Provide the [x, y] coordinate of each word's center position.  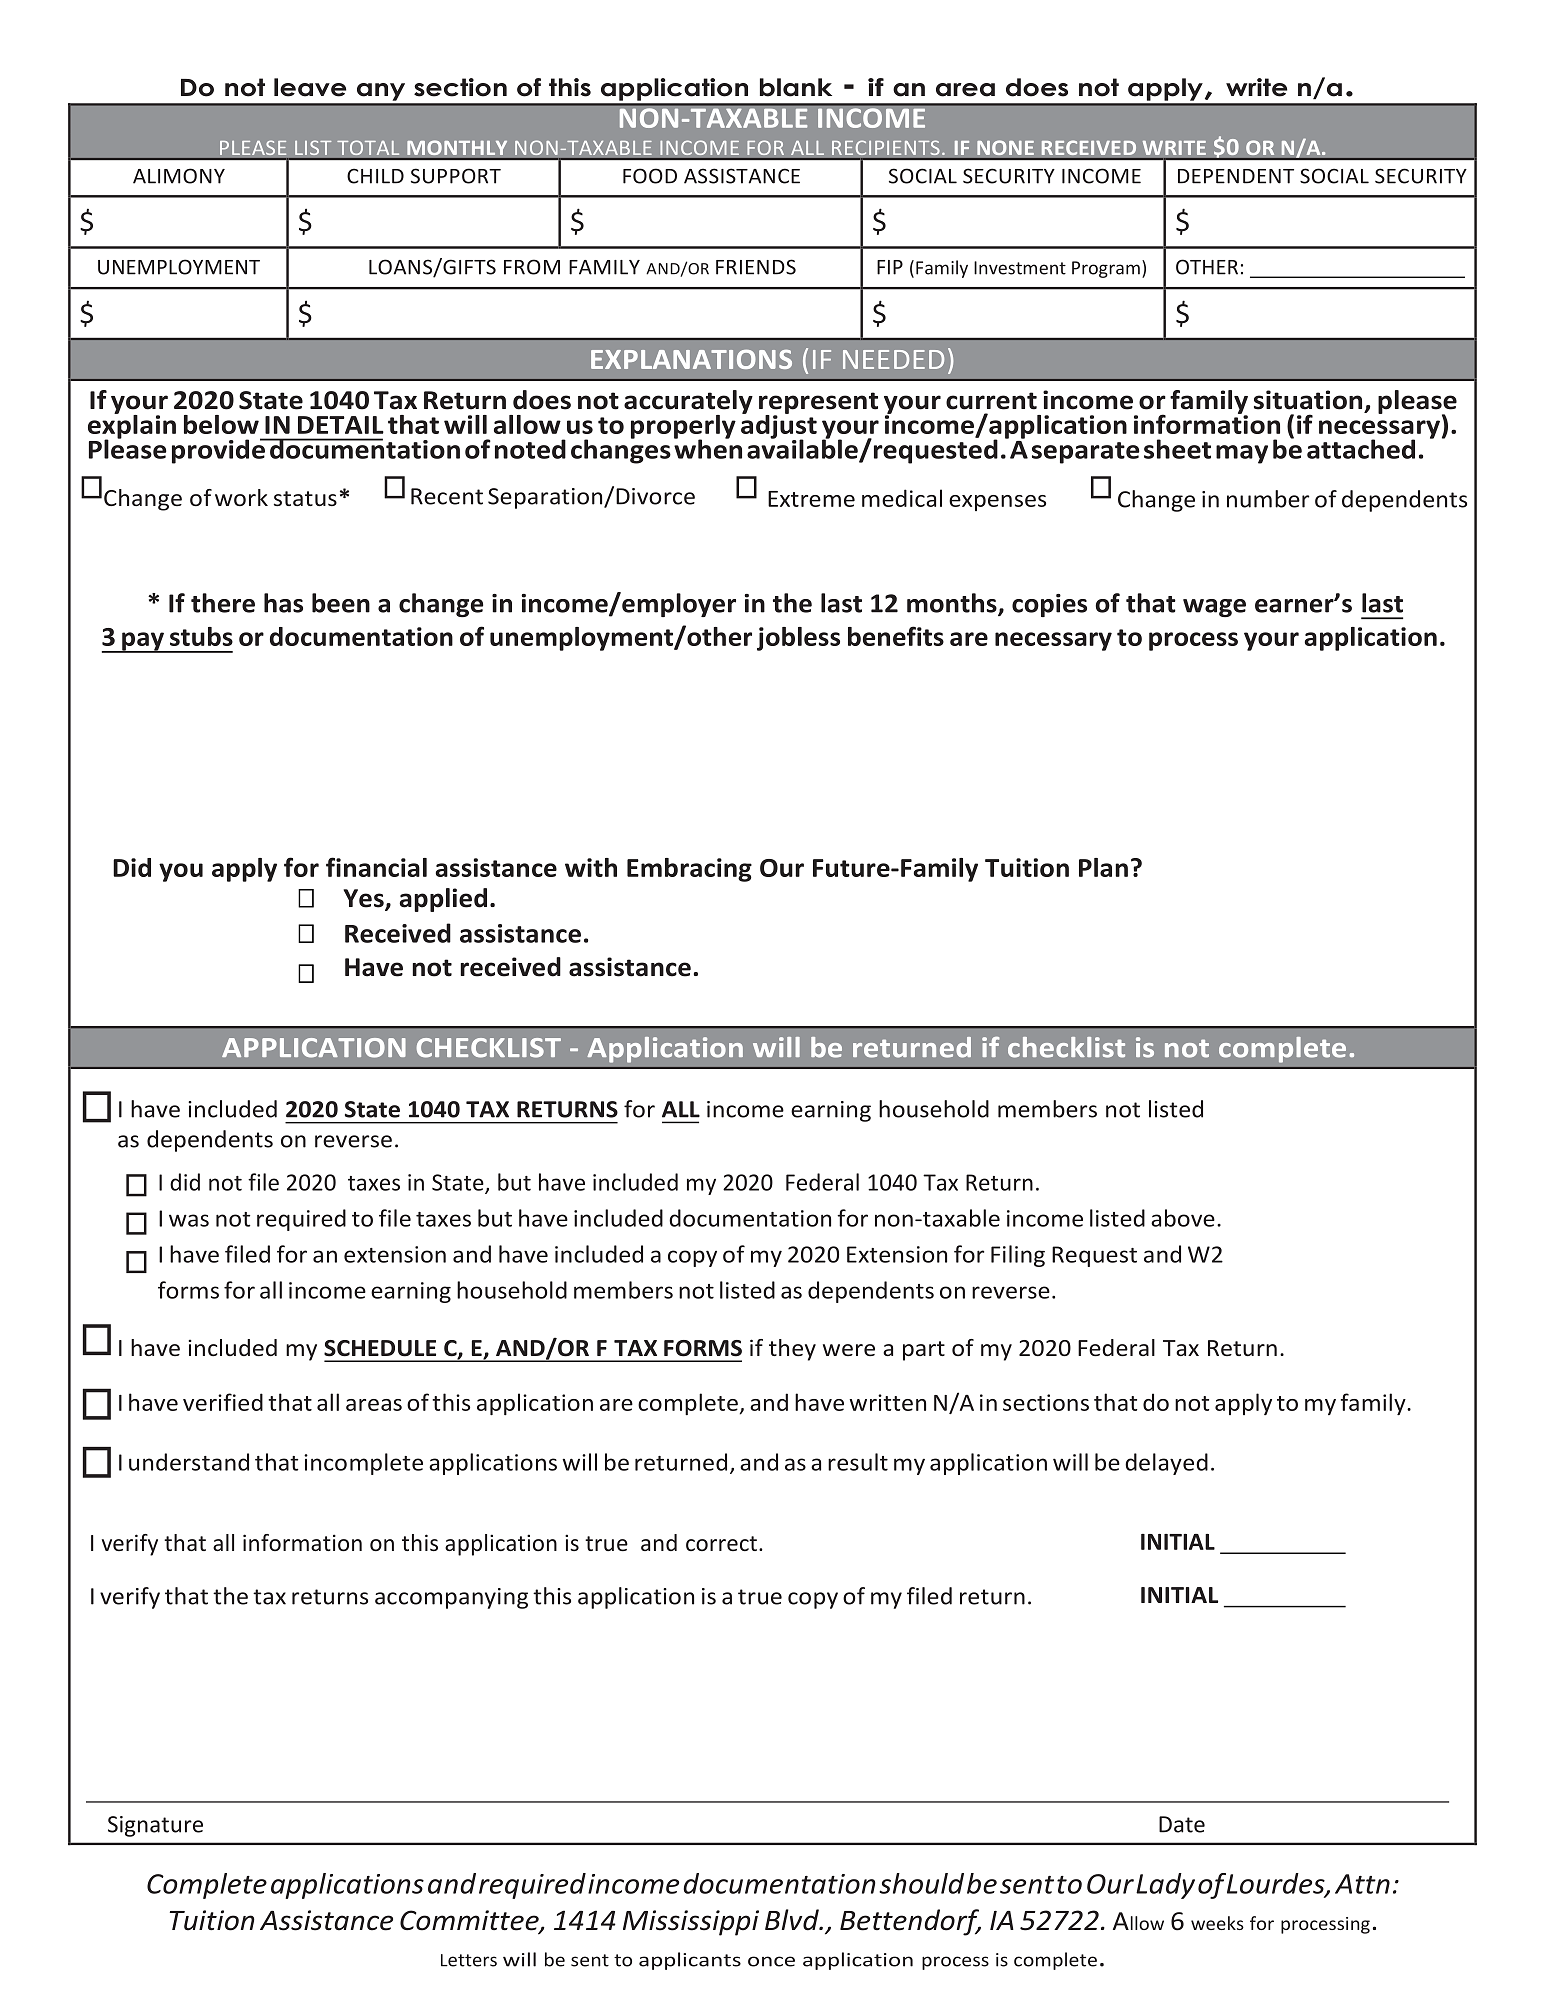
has [283, 603]
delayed [1166, 1464]
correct [721, 1543]
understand [189, 1462]
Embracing [689, 870]
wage [1214, 608]
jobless [798, 639]
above [1183, 1218]
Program [1106, 269]
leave [310, 87]
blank [796, 87]
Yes [364, 899]
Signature [155, 1826]
